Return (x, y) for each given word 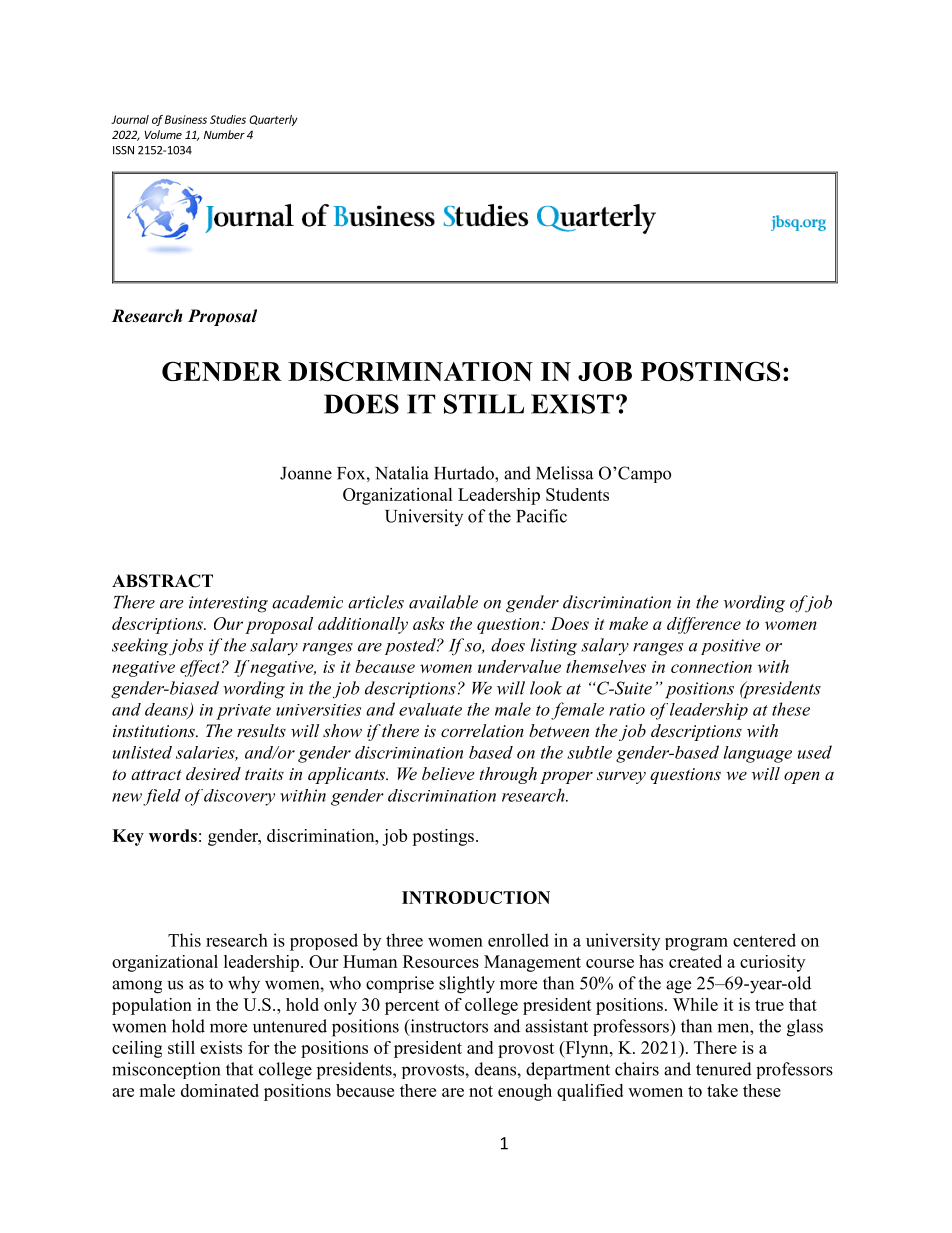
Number (224, 134)
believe (448, 773)
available (443, 602)
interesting (228, 604)
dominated (220, 1090)
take (722, 1090)
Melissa (564, 473)
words (173, 835)
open (802, 777)
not (481, 1091)
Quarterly (273, 120)
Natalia (402, 473)
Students (577, 494)
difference (704, 625)
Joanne (306, 473)
